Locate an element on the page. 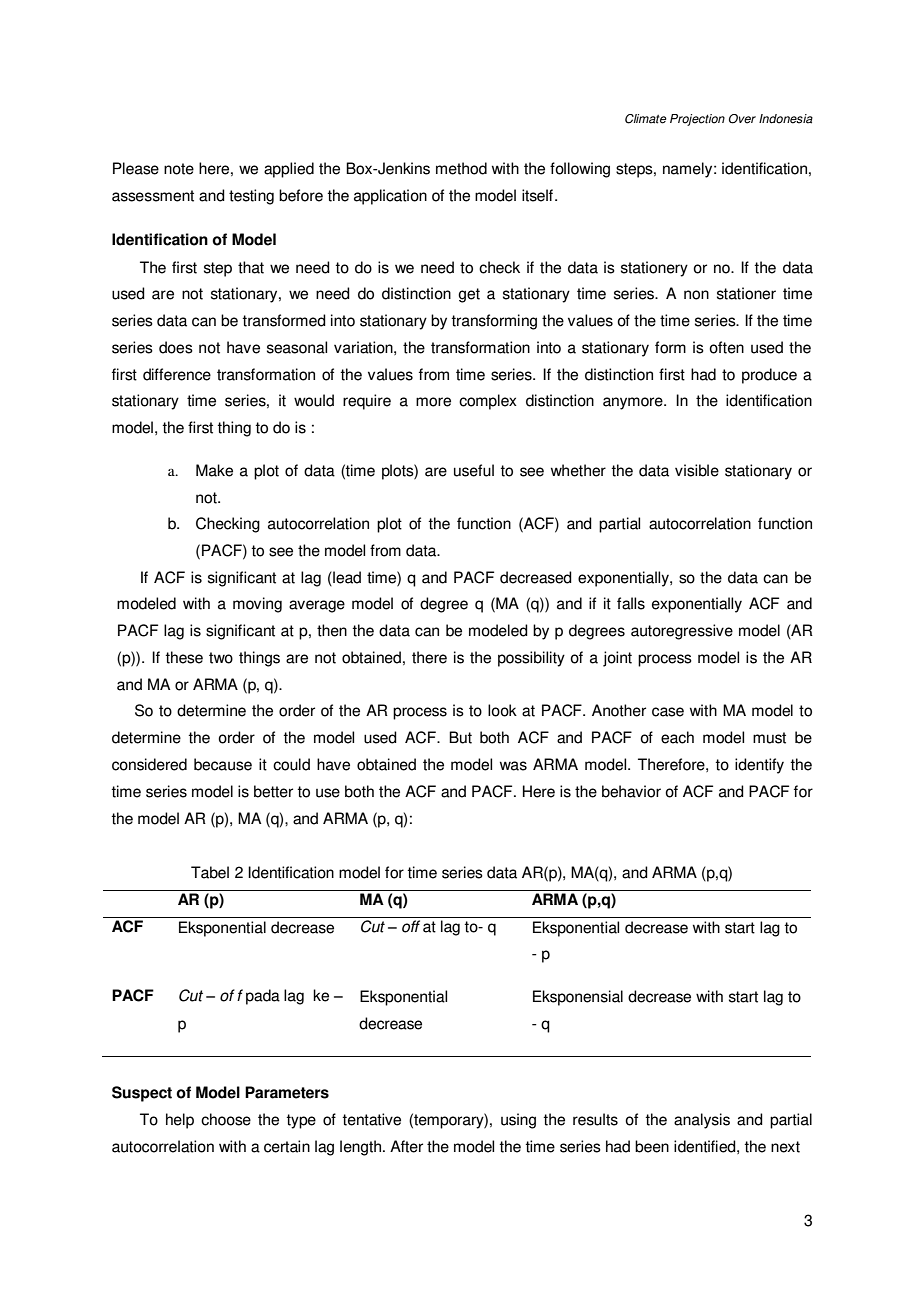 This document has width=924, height=1307. note is located at coordinates (179, 169).
